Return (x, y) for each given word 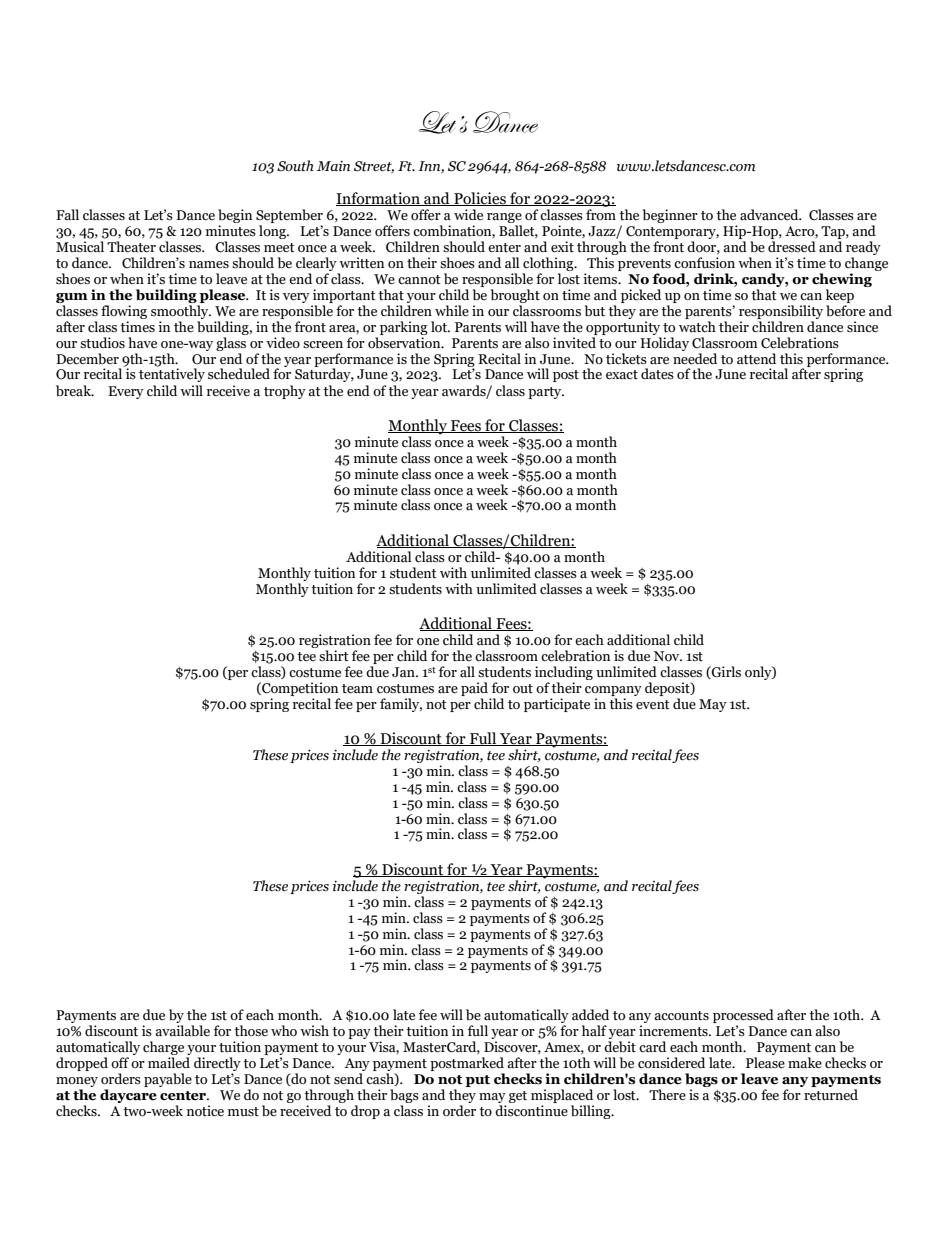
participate (557, 705)
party (546, 393)
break (74, 391)
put (477, 1081)
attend (756, 359)
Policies (480, 199)
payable (168, 1080)
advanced (770, 215)
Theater (131, 247)
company (613, 691)
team (357, 689)
